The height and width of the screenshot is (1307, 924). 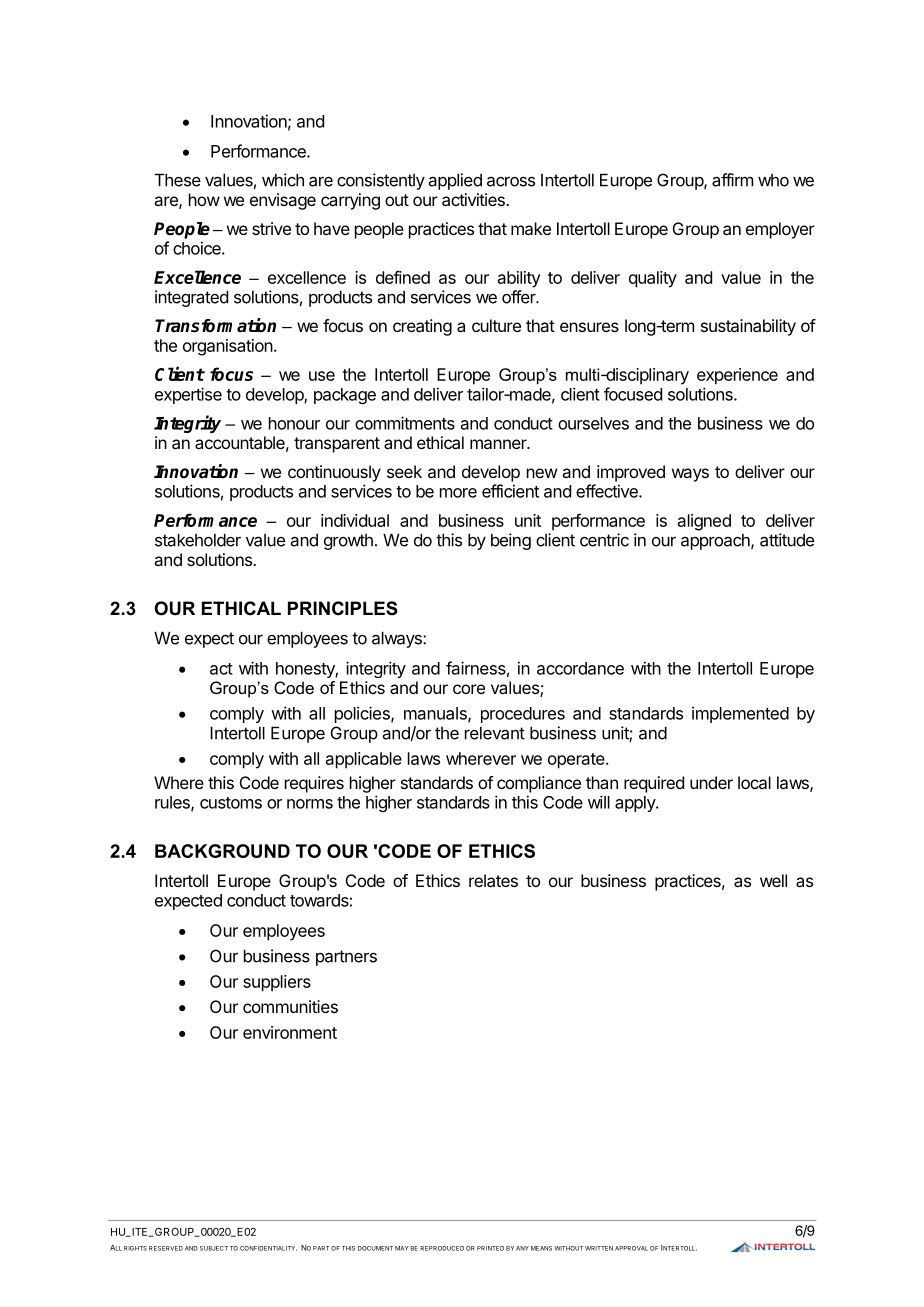 What do you see at coordinates (704, 522) in the screenshot?
I see `aligned` at bounding box center [704, 522].
